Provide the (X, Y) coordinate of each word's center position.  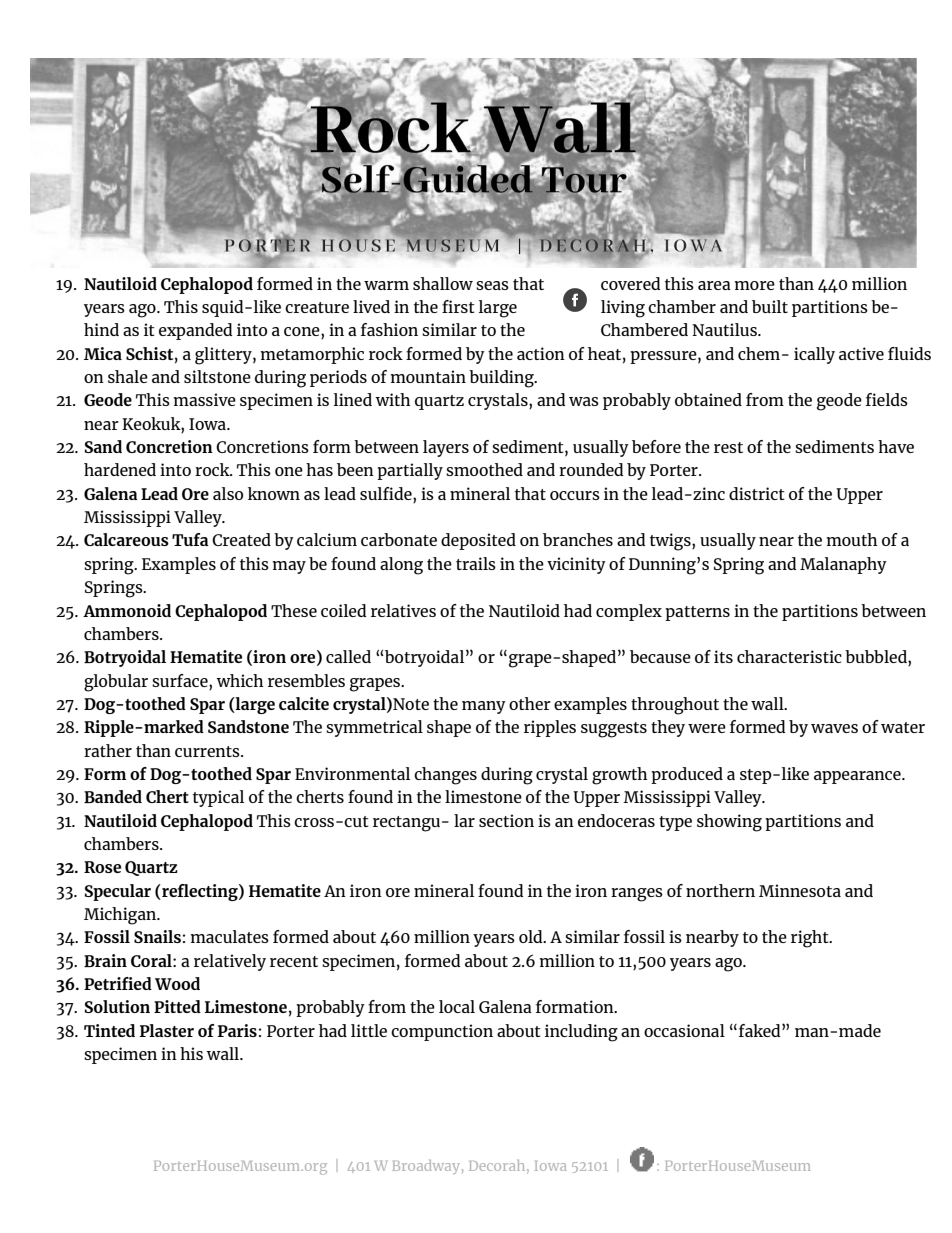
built (770, 306)
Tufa (190, 539)
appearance (858, 777)
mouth (852, 539)
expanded (196, 331)
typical (218, 798)
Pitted (177, 1006)
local (457, 1006)
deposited (478, 541)
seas (492, 285)
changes (445, 776)
